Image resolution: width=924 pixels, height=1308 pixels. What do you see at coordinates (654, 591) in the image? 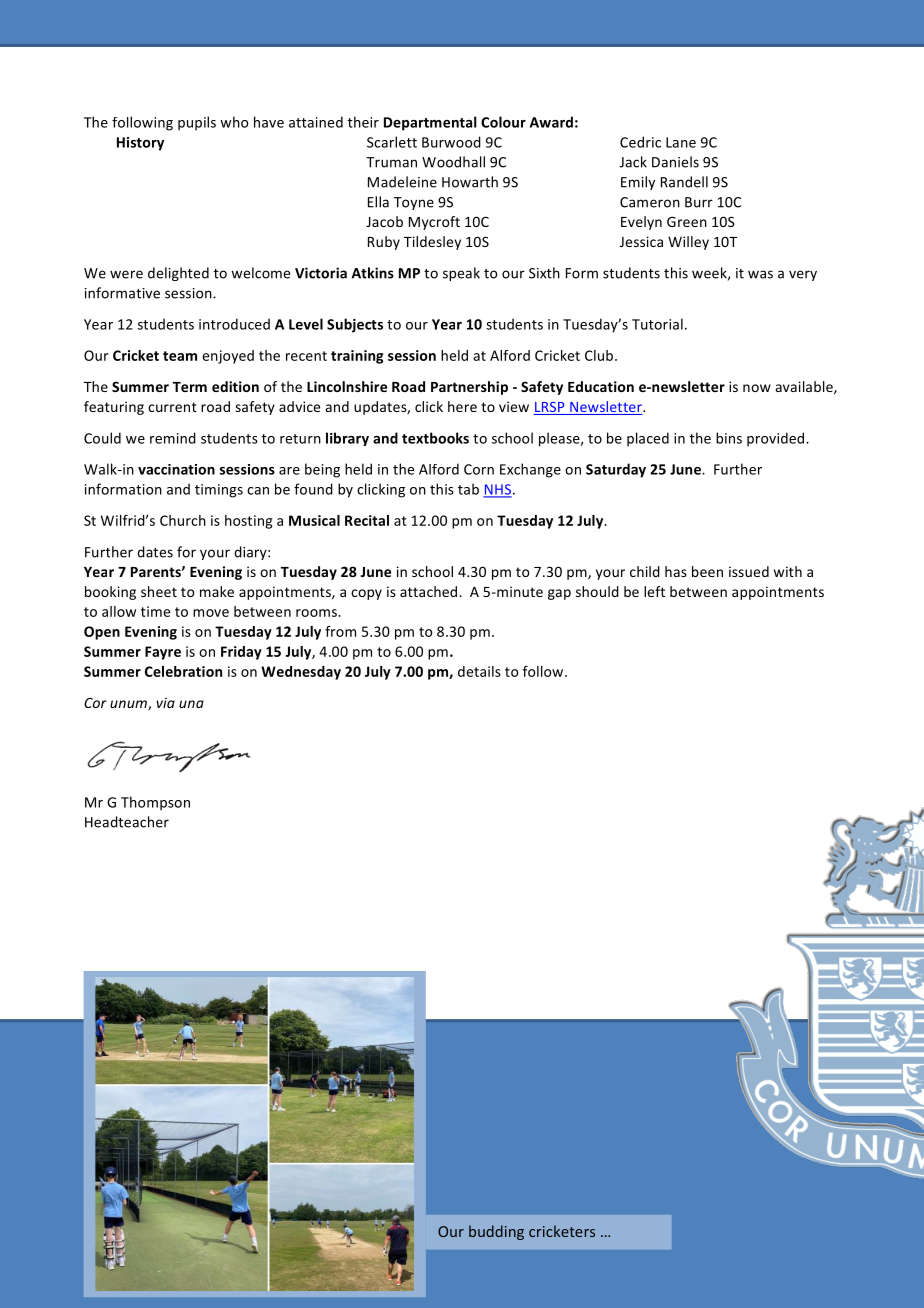
I see `left` at bounding box center [654, 591].
